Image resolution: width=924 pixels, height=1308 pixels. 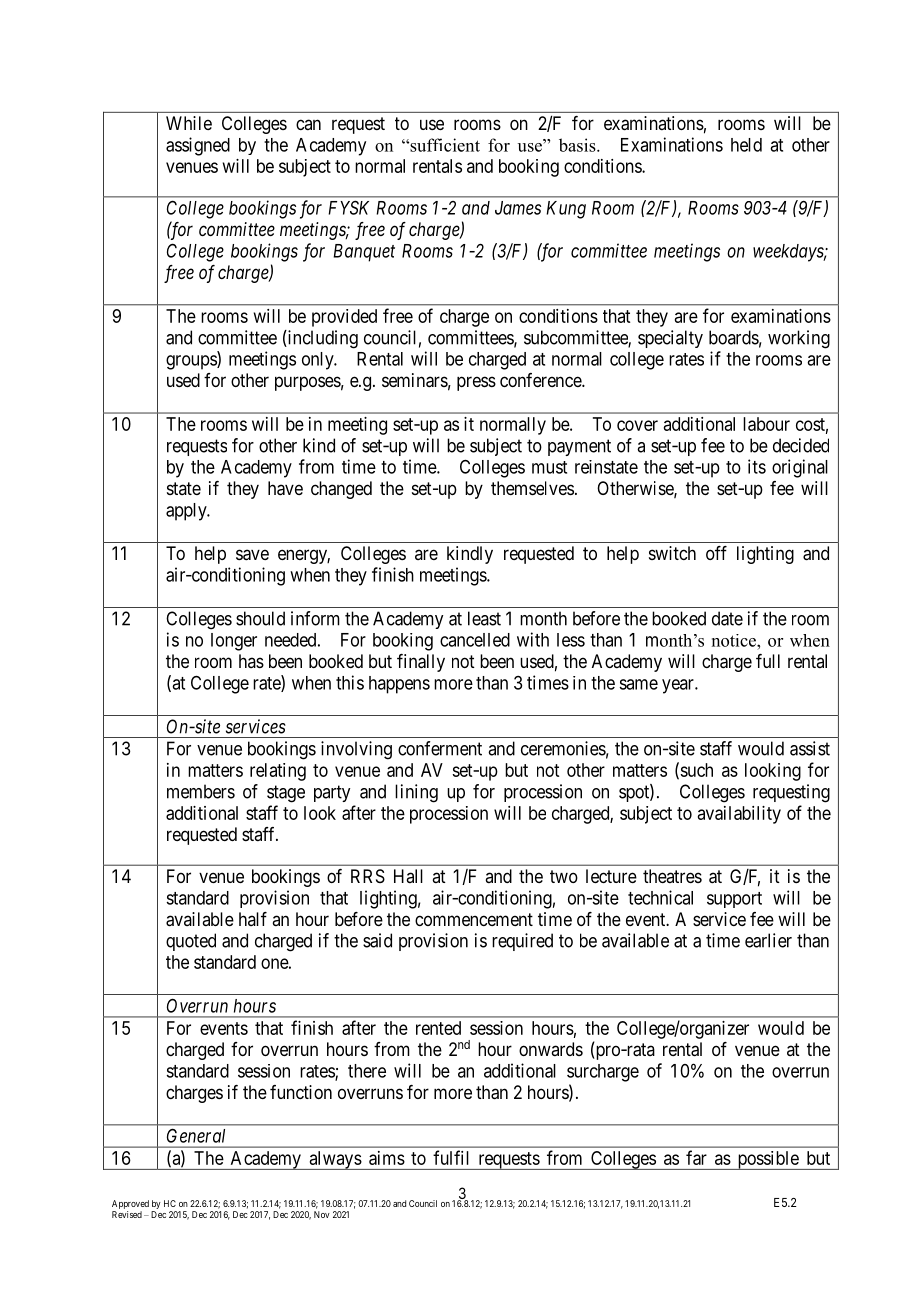 I want to click on General, so click(x=196, y=1136).
